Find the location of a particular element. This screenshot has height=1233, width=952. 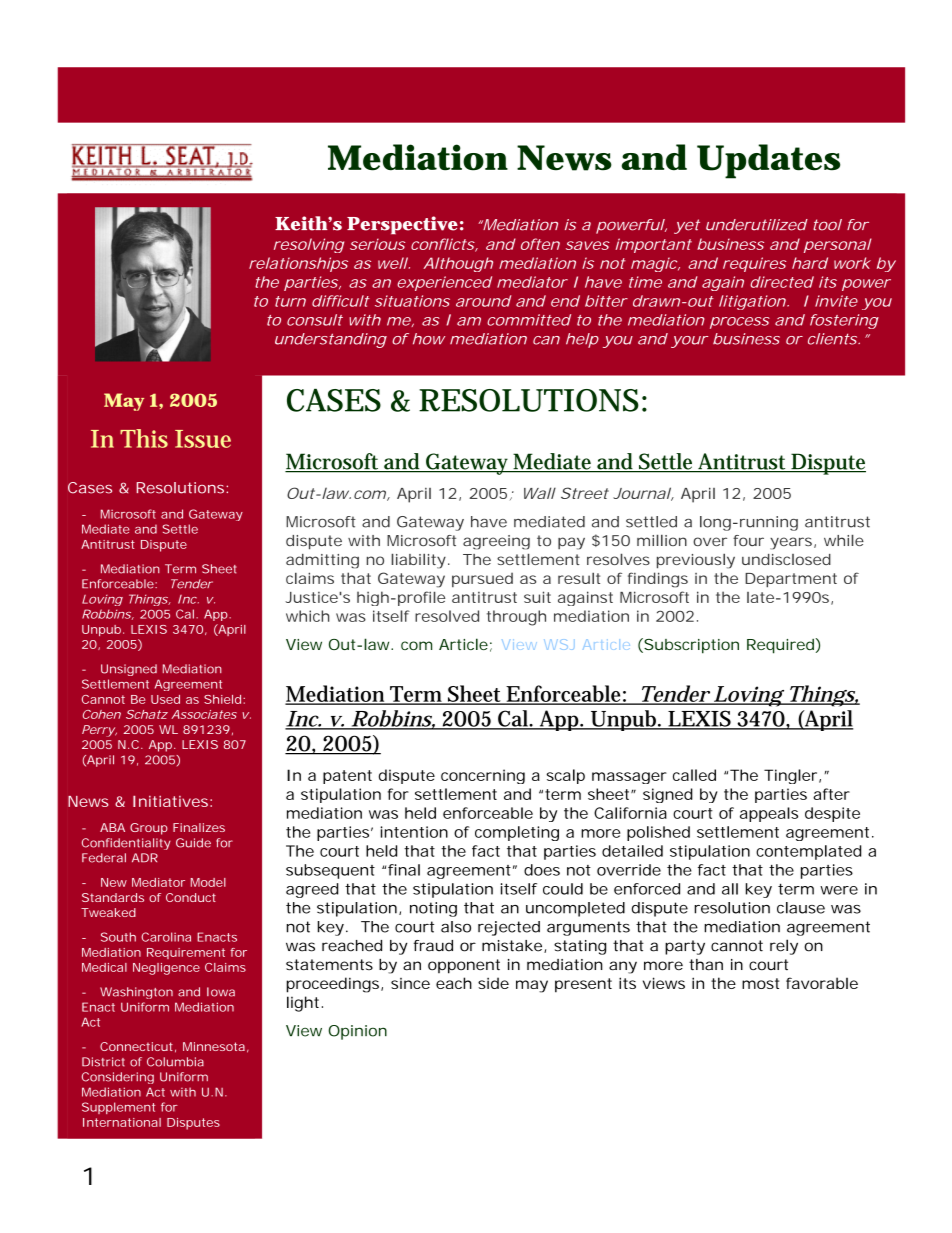

process is located at coordinates (740, 323).
